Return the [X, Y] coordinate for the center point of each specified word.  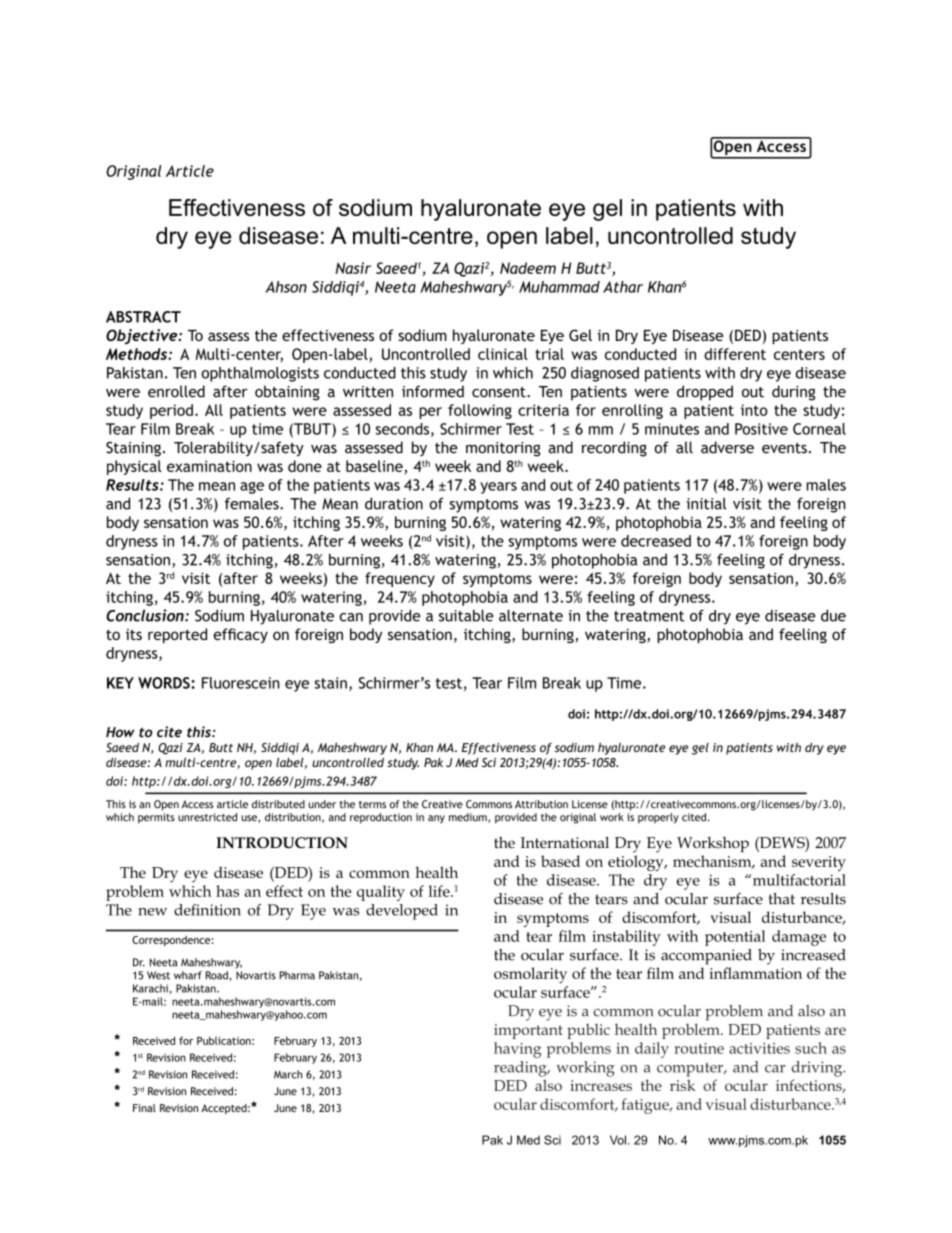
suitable [466, 615]
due [833, 615]
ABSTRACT [143, 317]
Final [144, 1108]
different [735, 354]
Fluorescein [241, 683]
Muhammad [559, 287]
